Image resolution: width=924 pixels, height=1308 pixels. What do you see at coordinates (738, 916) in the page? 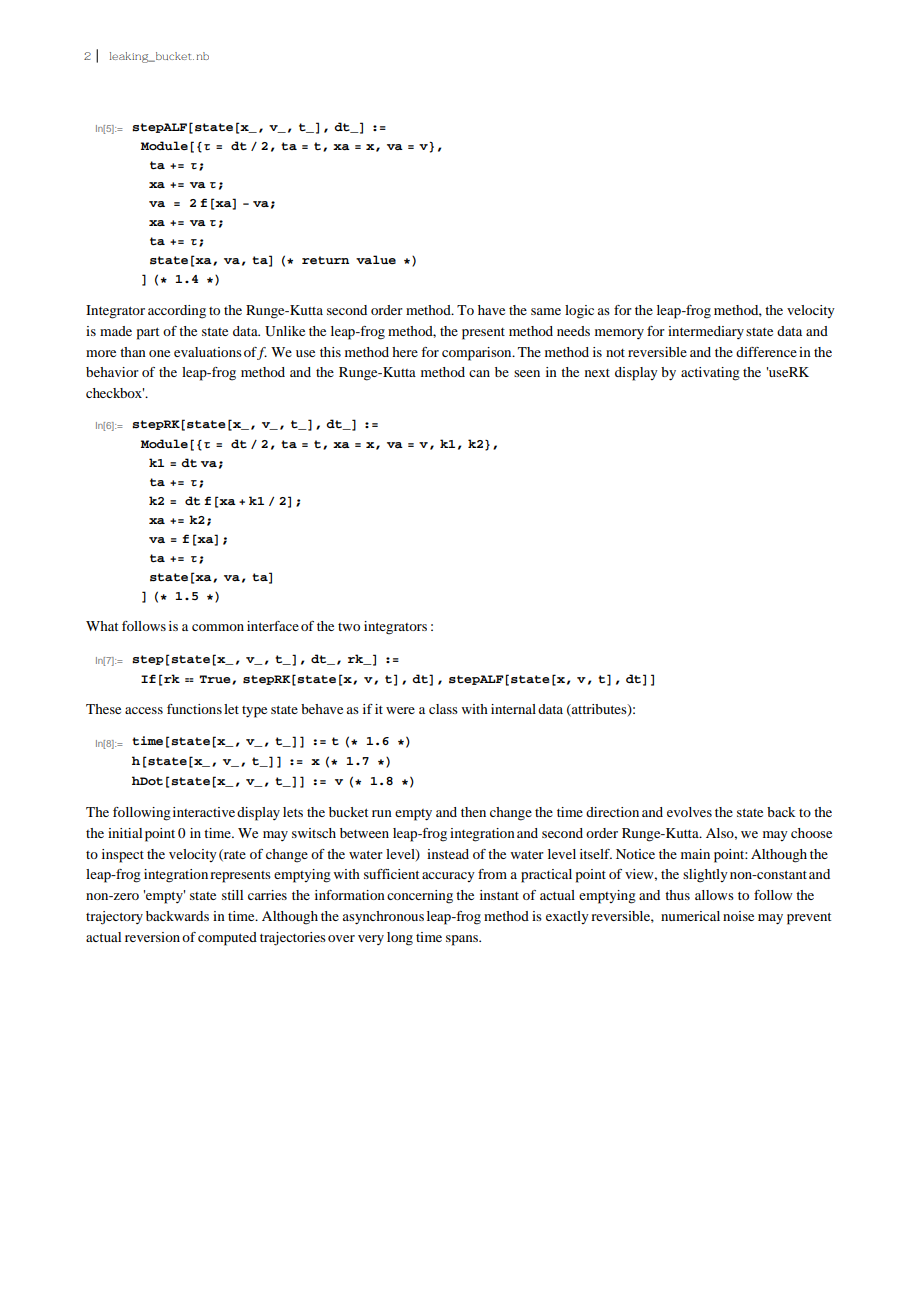
I see `noise` at bounding box center [738, 916].
